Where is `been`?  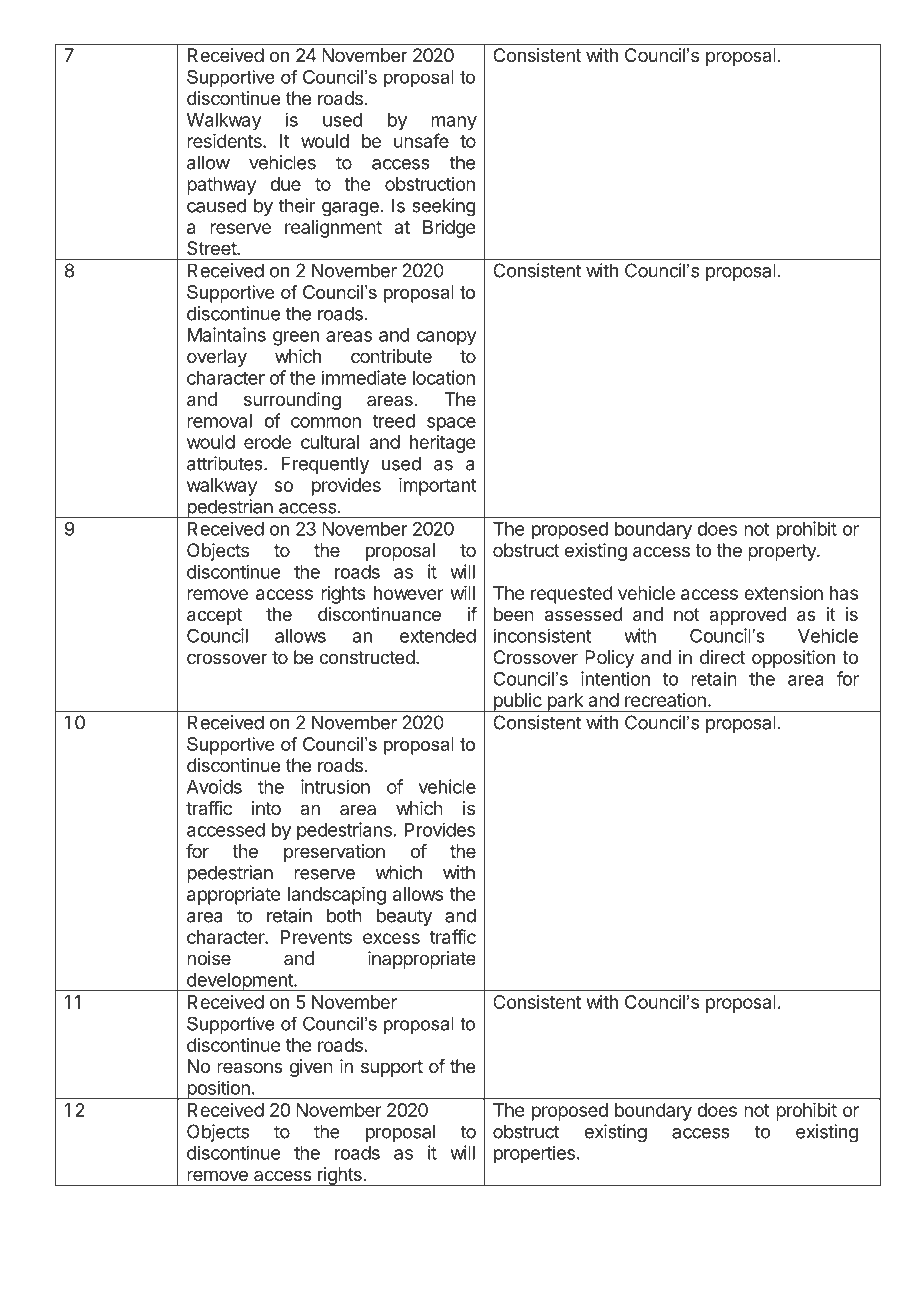 been is located at coordinates (514, 614).
